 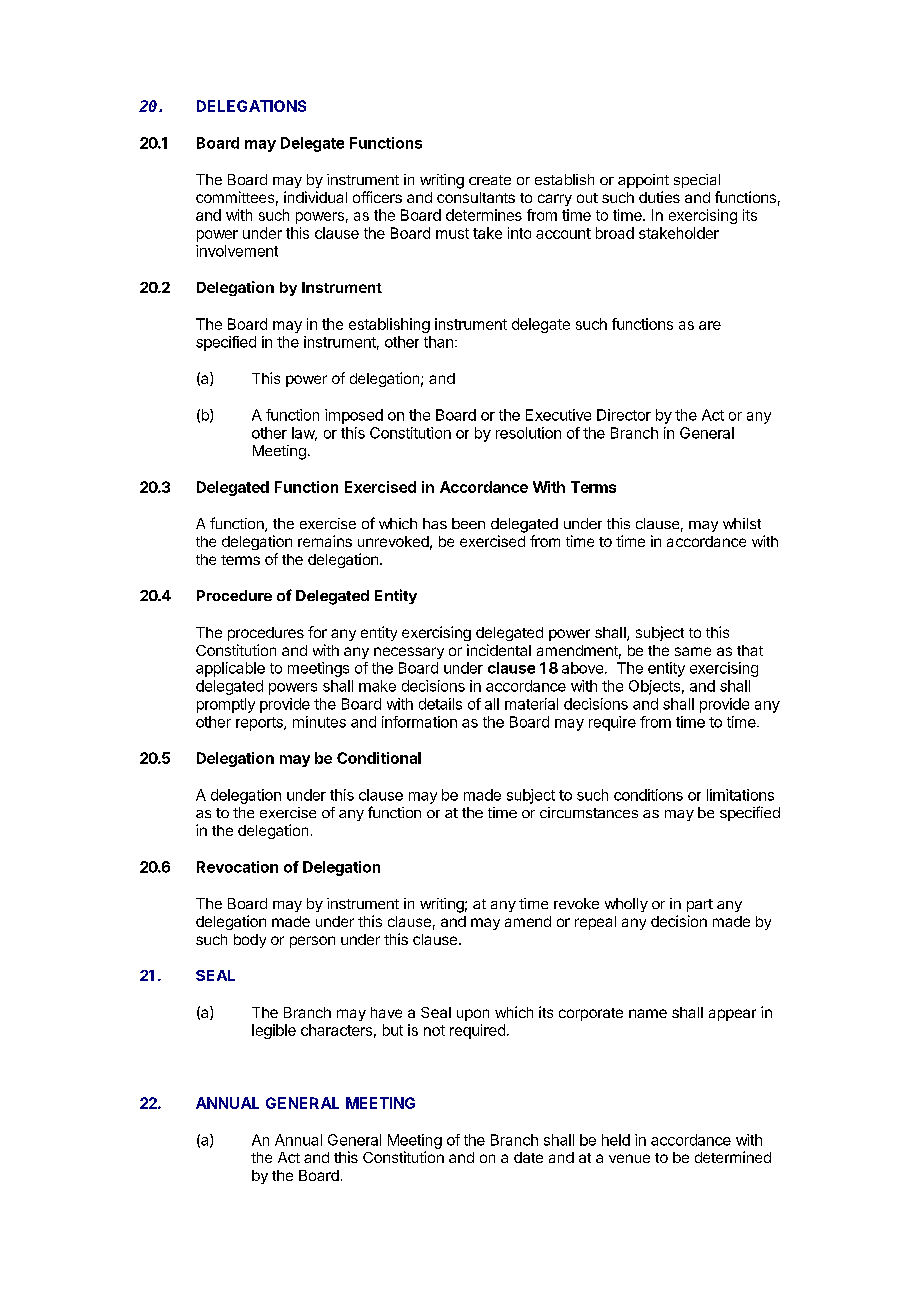 I want to click on determines, so click(x=484, y=215).
